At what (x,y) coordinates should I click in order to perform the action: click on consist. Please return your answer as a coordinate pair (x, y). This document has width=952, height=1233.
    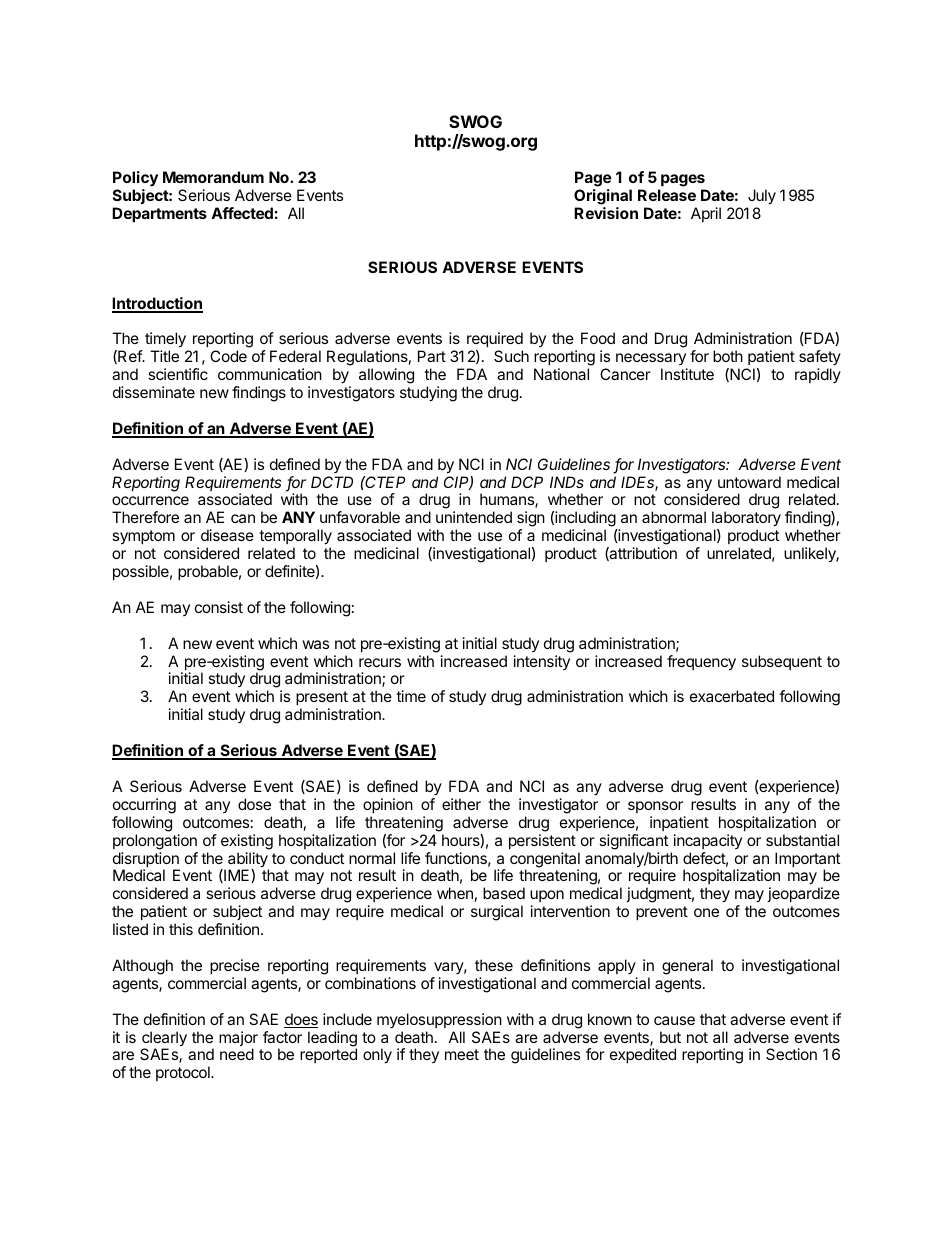
    Looking at the image, I should click on (219, 607).
